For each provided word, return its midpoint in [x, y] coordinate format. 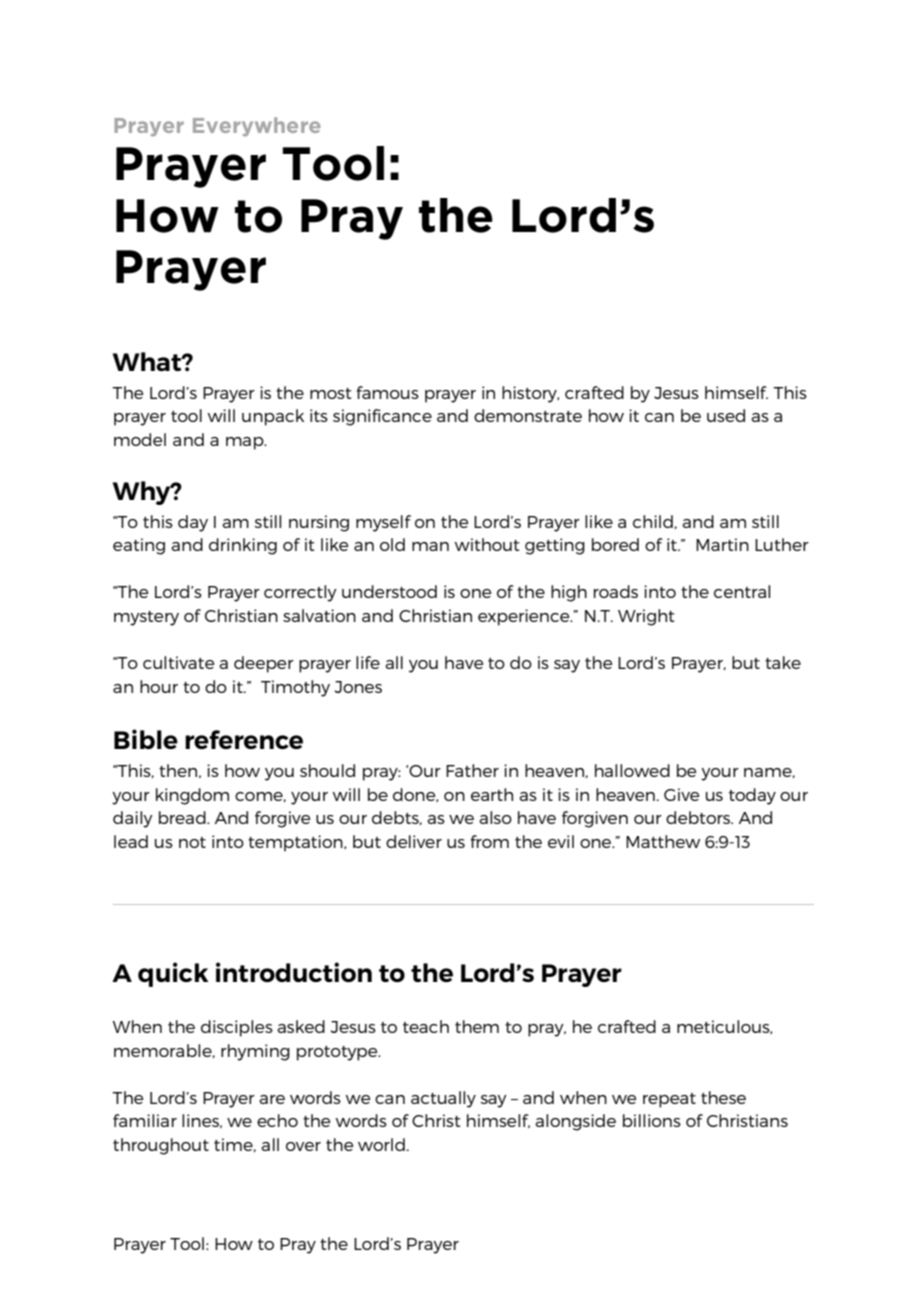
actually [443, 1099]
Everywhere [257, 126]
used [726, 415]
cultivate [178, 662]
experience [525, 617]
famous [387, 392]
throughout [161, 1146]
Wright [646, 617]
